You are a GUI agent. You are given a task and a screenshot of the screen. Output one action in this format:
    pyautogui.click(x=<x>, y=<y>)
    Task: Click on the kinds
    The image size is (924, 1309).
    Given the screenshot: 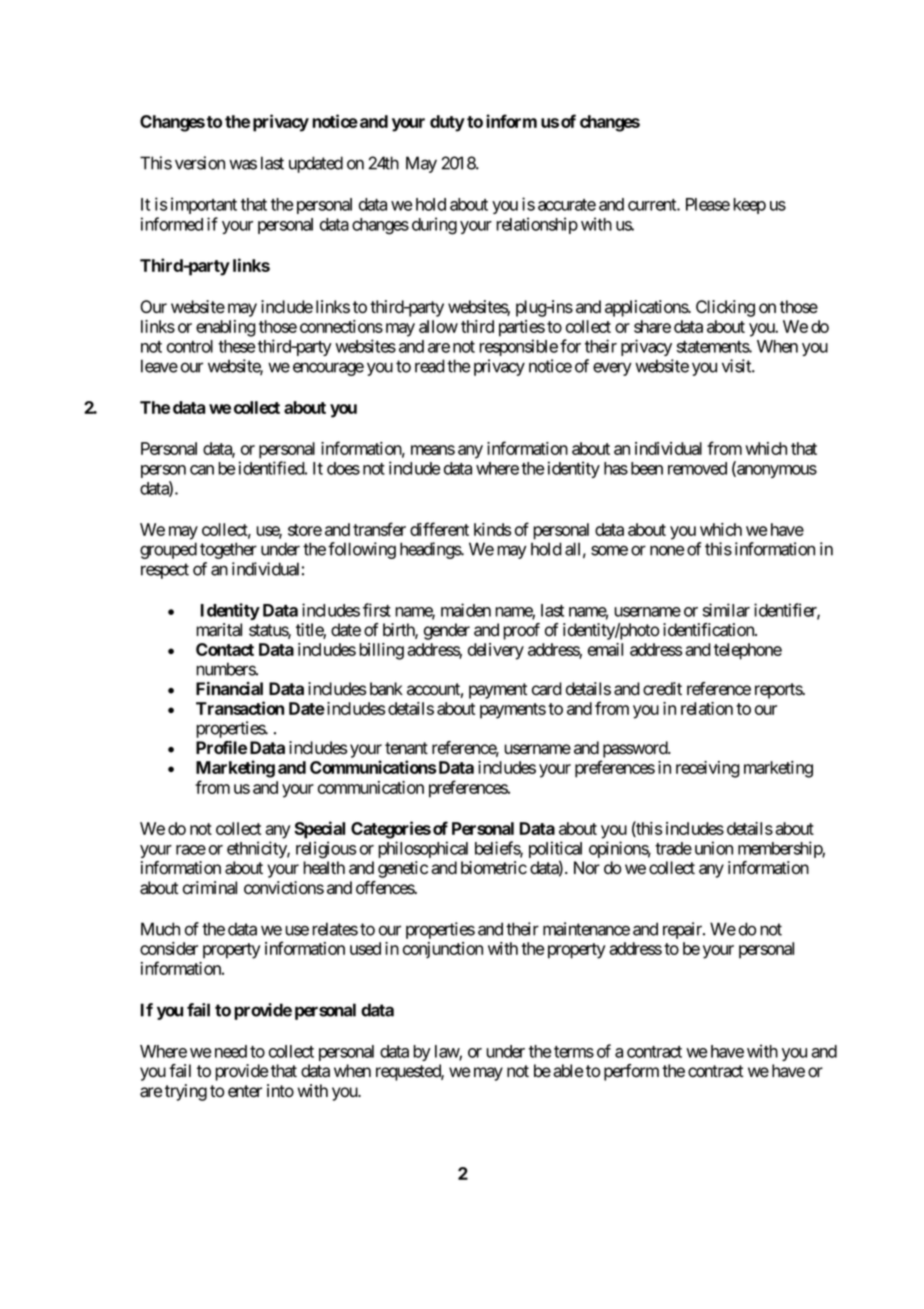 What is the action you would take?
    pyautogui.click(x=492, y=529)
